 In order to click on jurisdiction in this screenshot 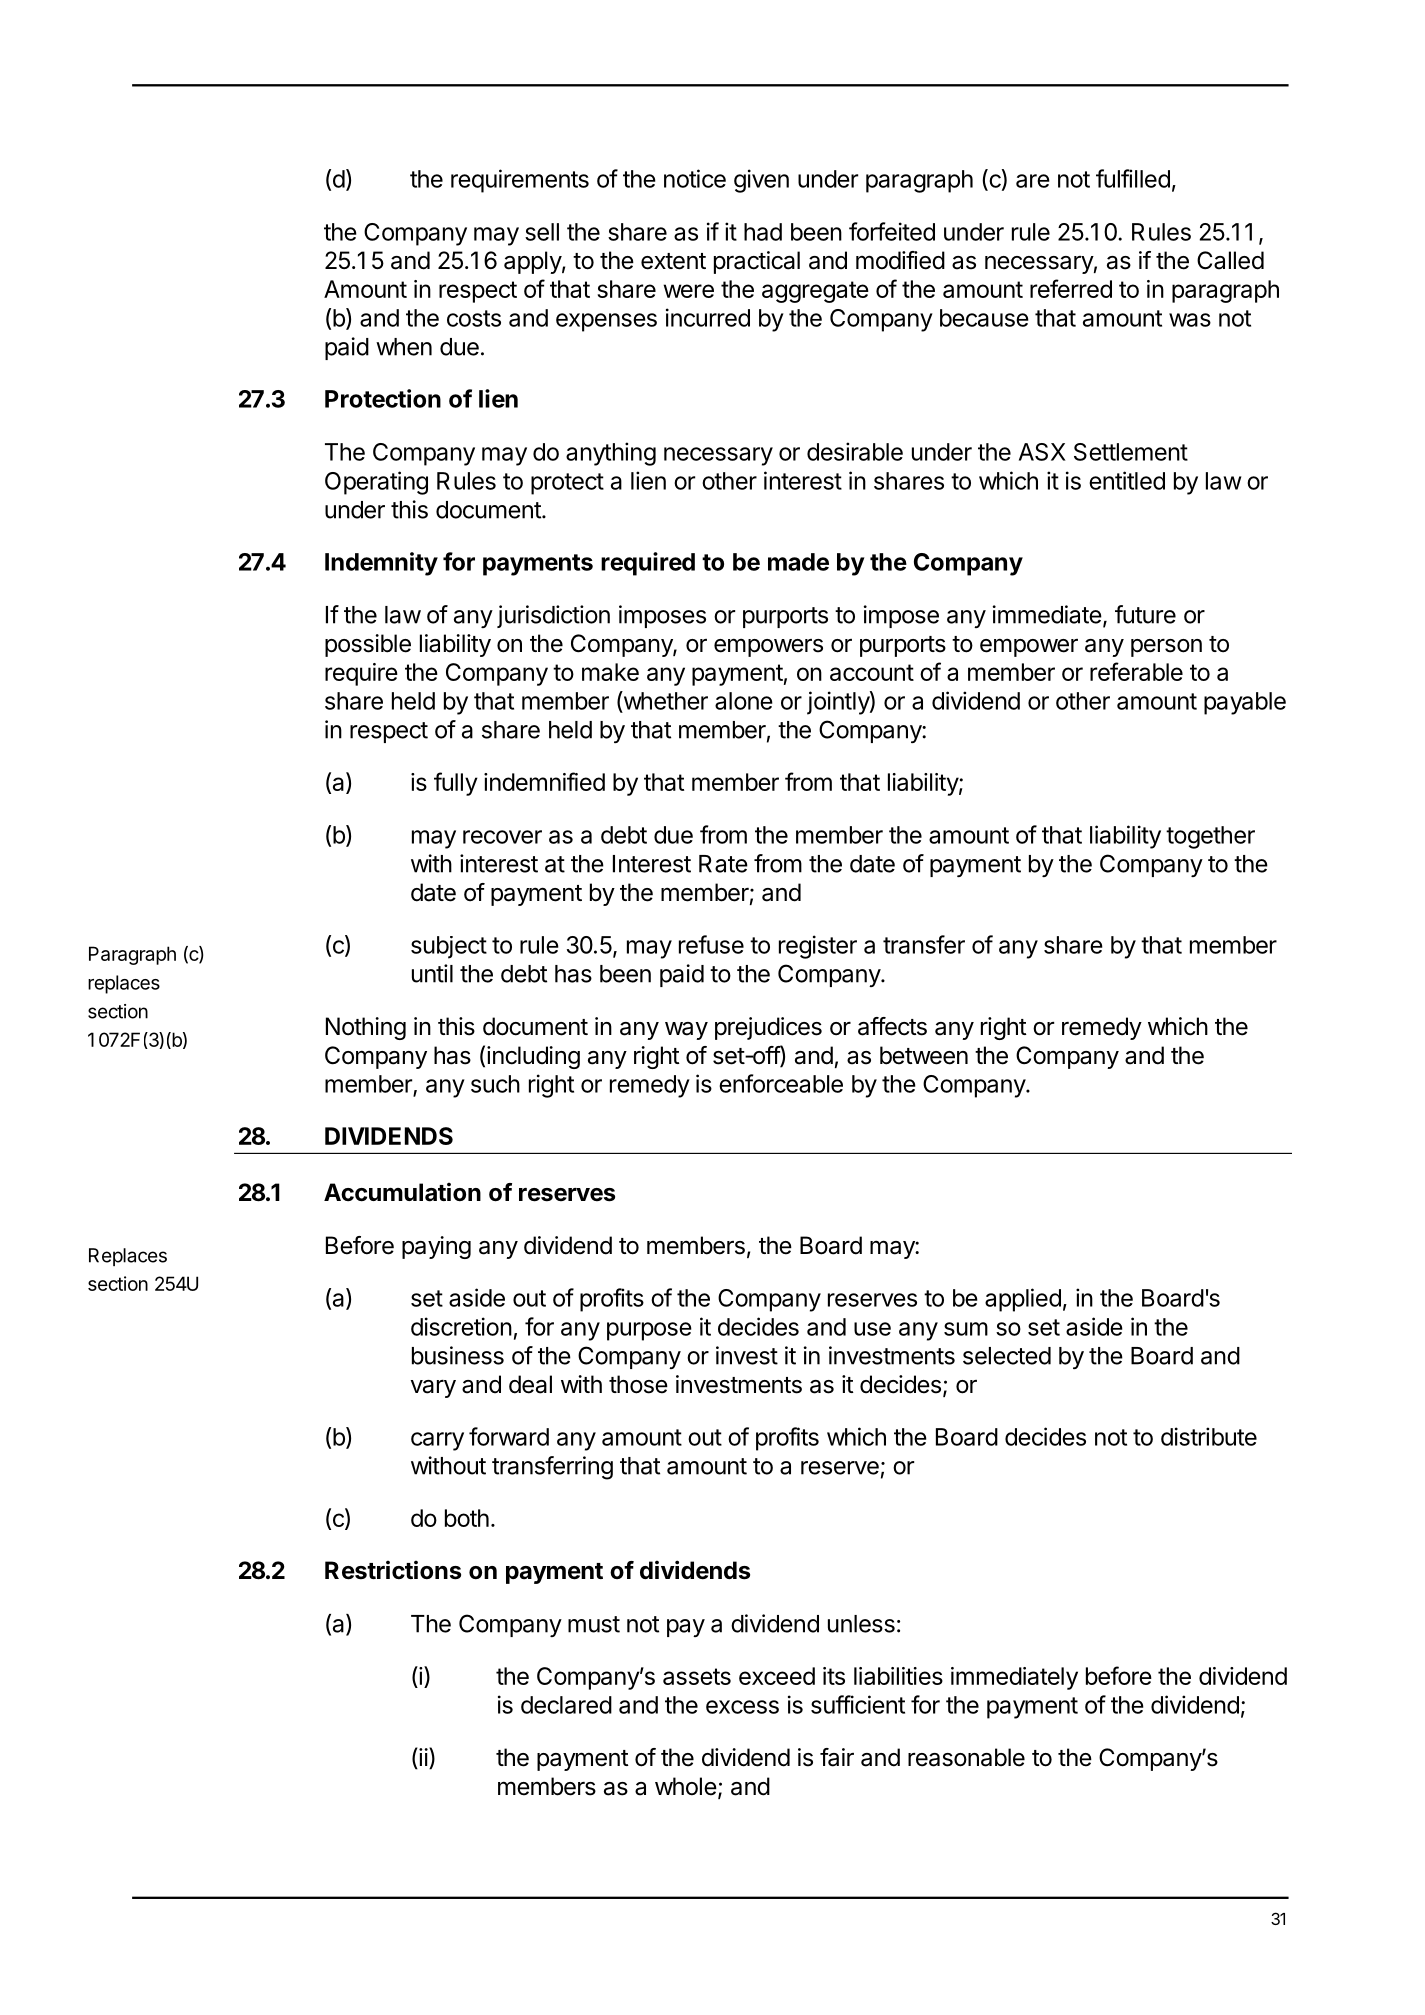, I will do `click(553, 616)`.
